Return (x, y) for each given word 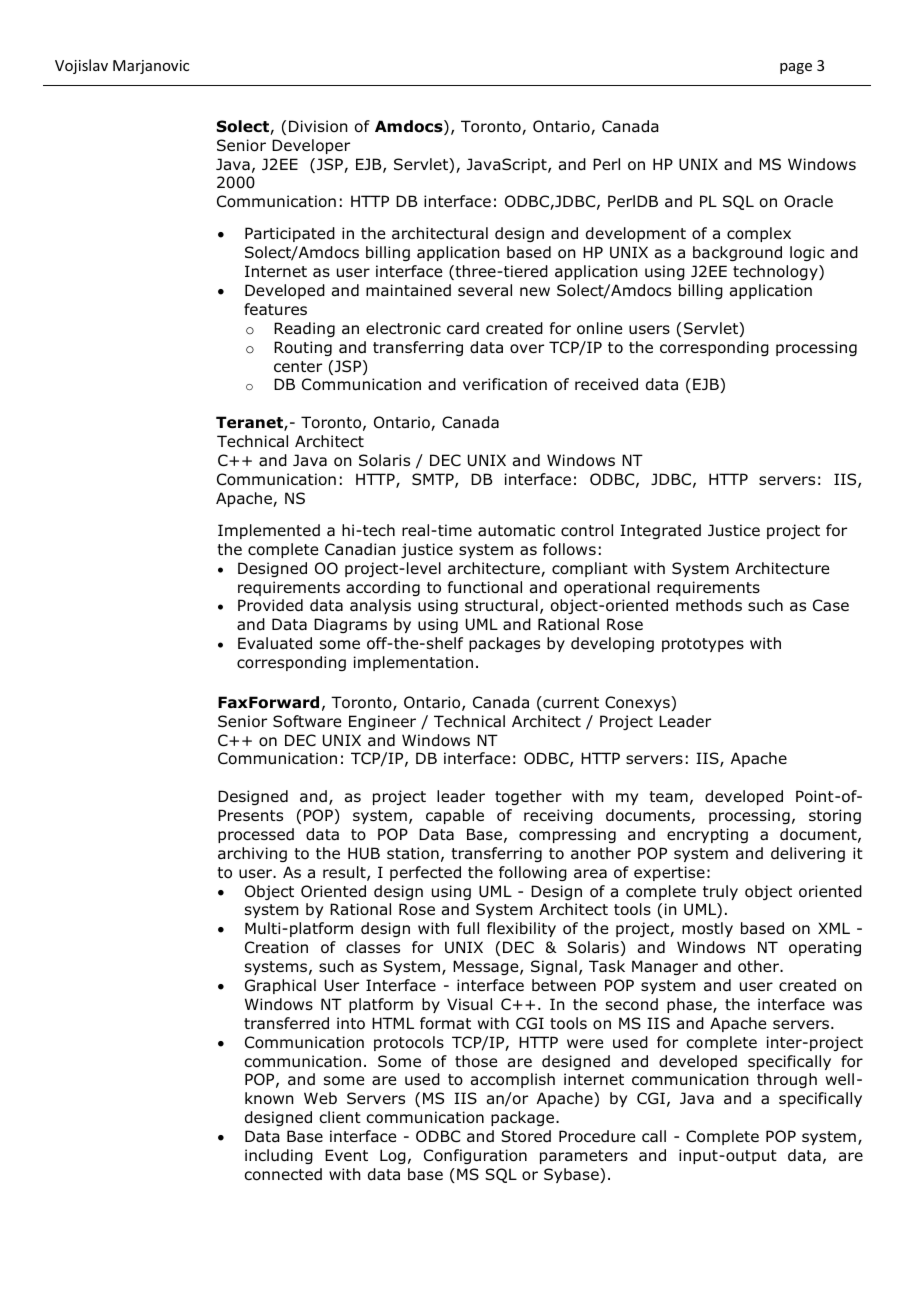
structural (501, 605)
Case (831, 605)
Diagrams (350, 625)
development (636, 234)
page (796, 68)
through (787, 1080)
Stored (526, 1136)
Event (346, 1155)
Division (318, 126)
